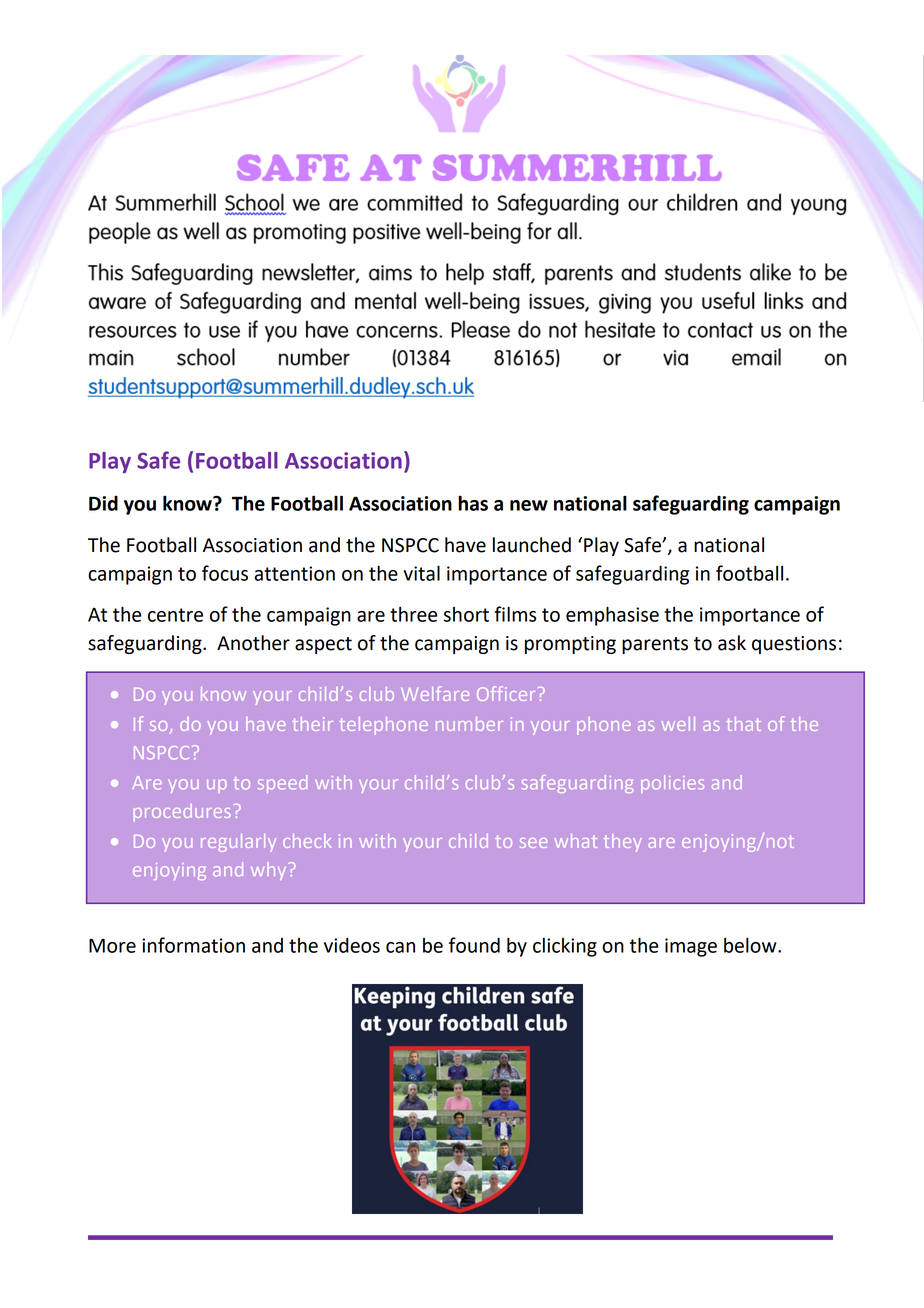  Describe the element at coordinates (672, 784) in the screenshot. I see `policies` at that location.
